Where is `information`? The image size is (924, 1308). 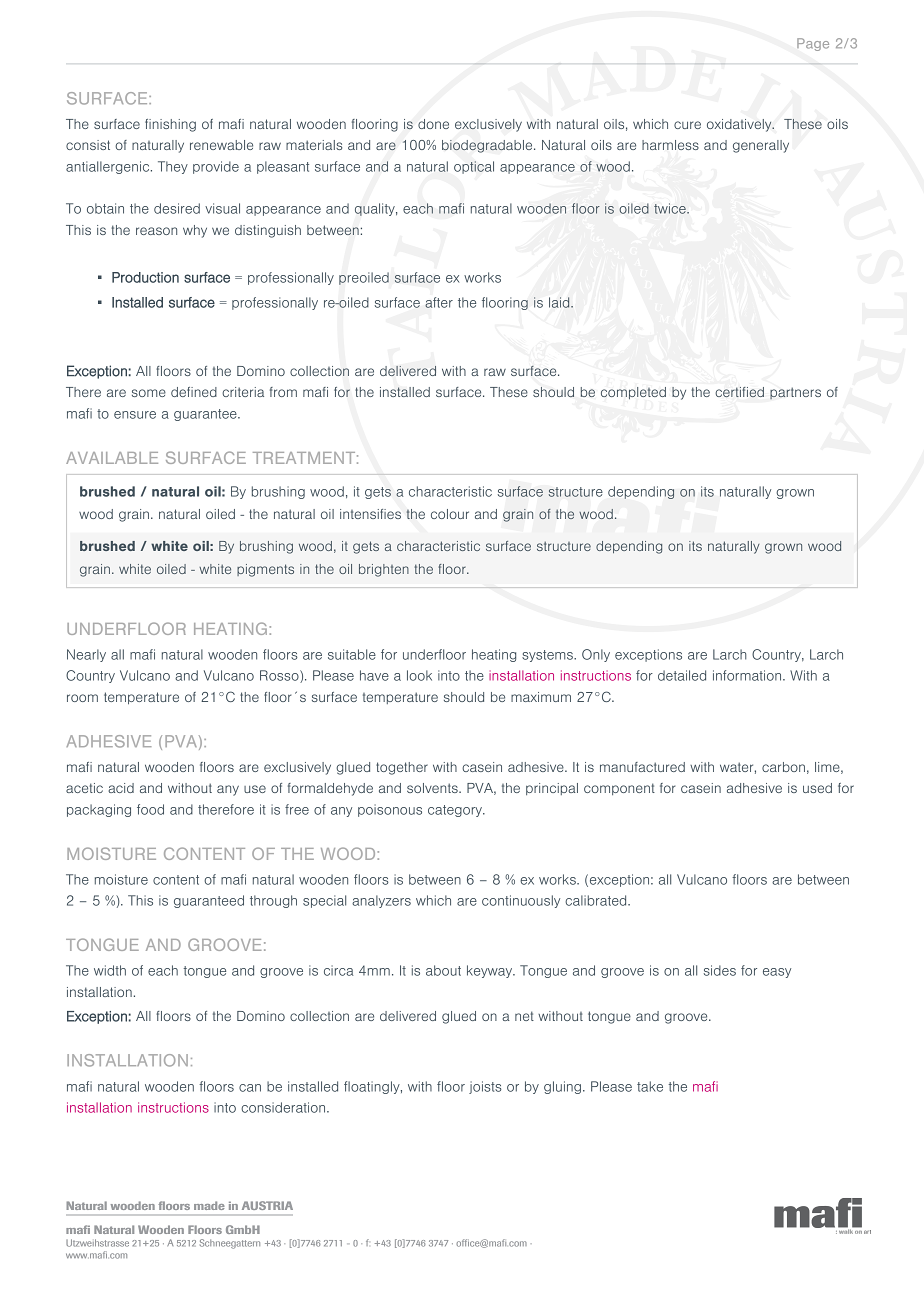 information is located at coordinates (748, 675).
